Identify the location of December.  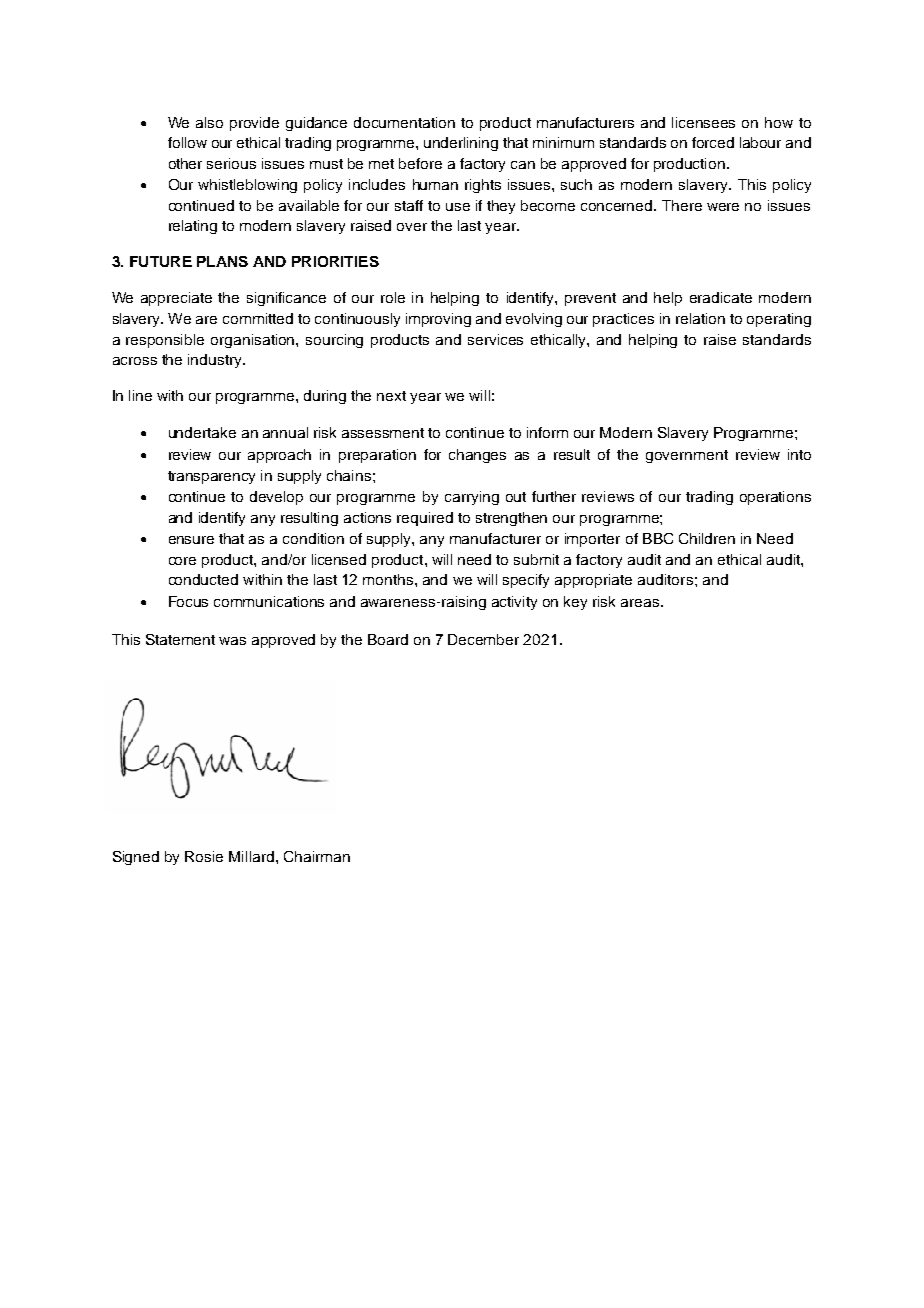
(483, 639).
